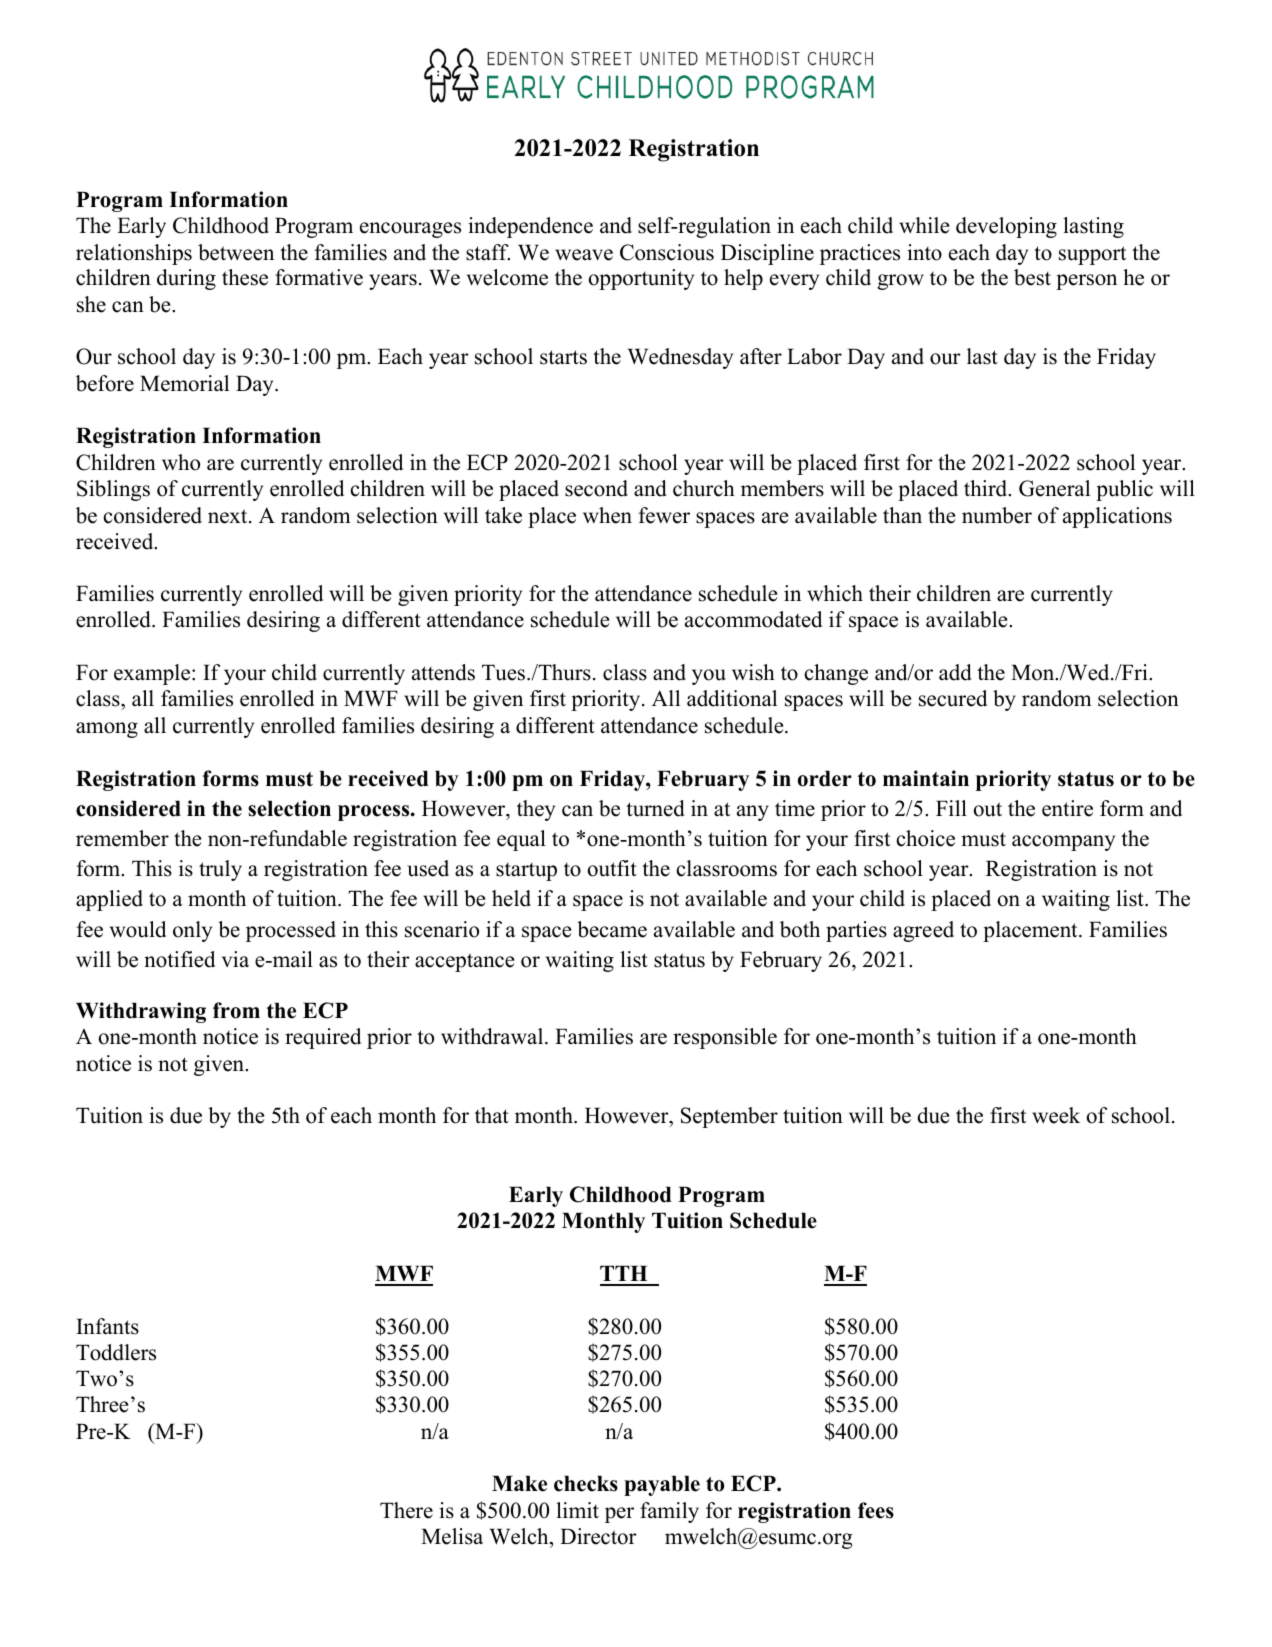 This screenshot has height=1647, width=1272. What do you see at coordinates (1032, 277) in the screenshot?
I see `best` at bounding box center [1032, 277].
